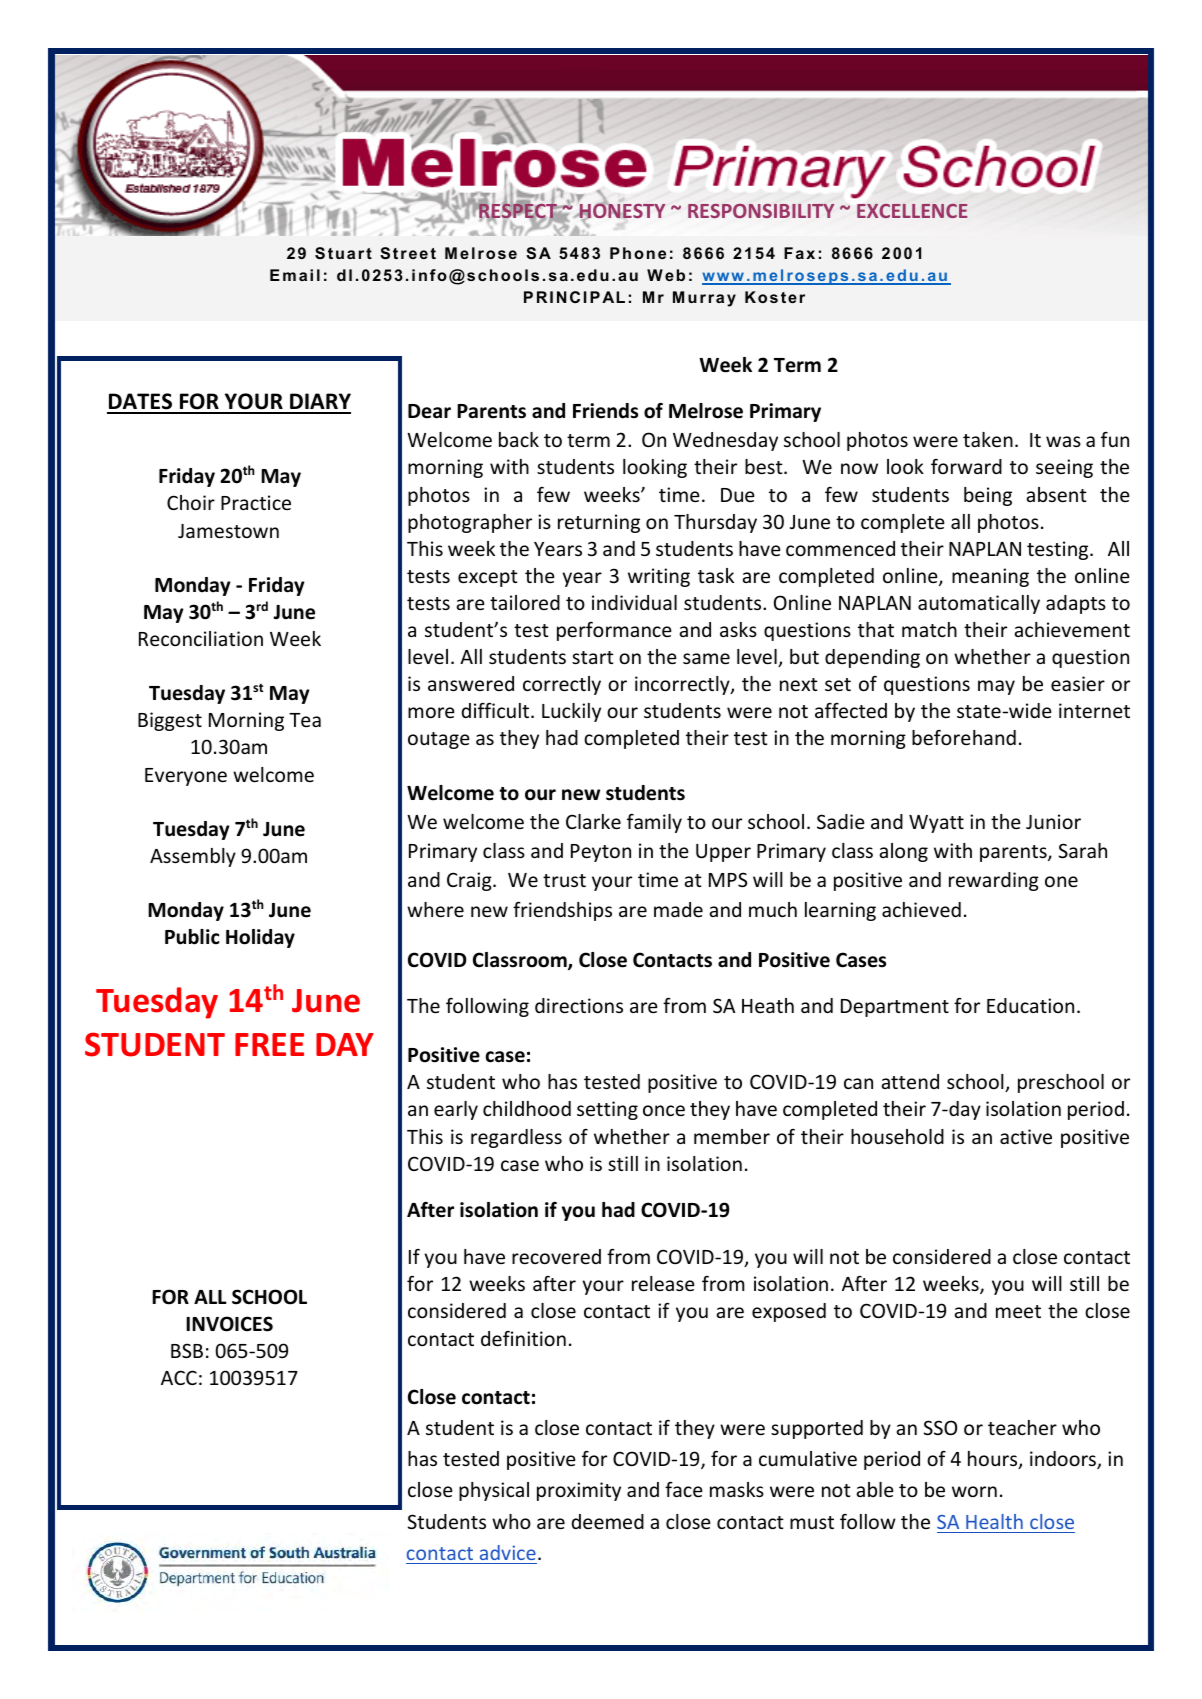 The width and height of the document is (1202, 1699). I want to click on easier, so click(1078, 683).
